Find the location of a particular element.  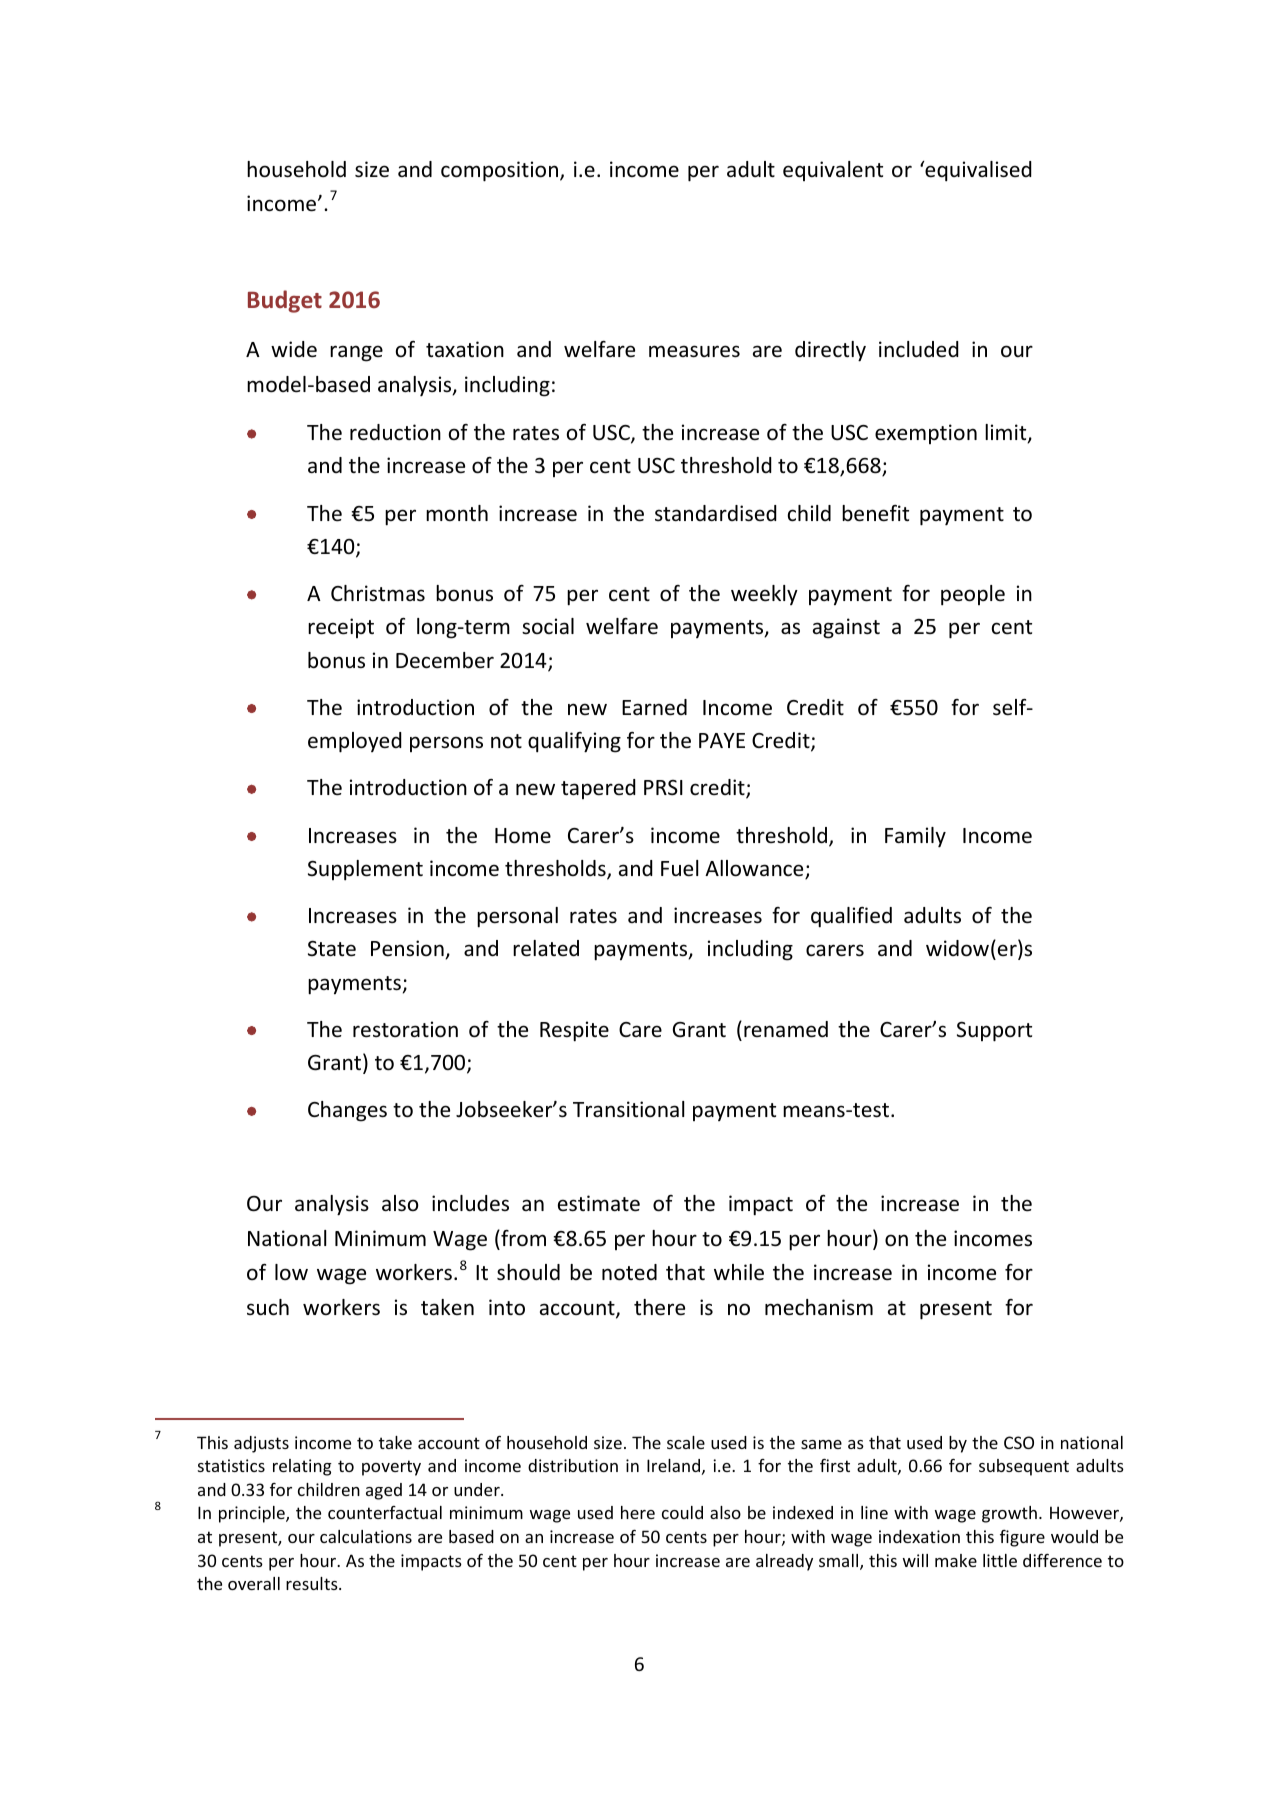

composition is located at coordinates (501, 171).
